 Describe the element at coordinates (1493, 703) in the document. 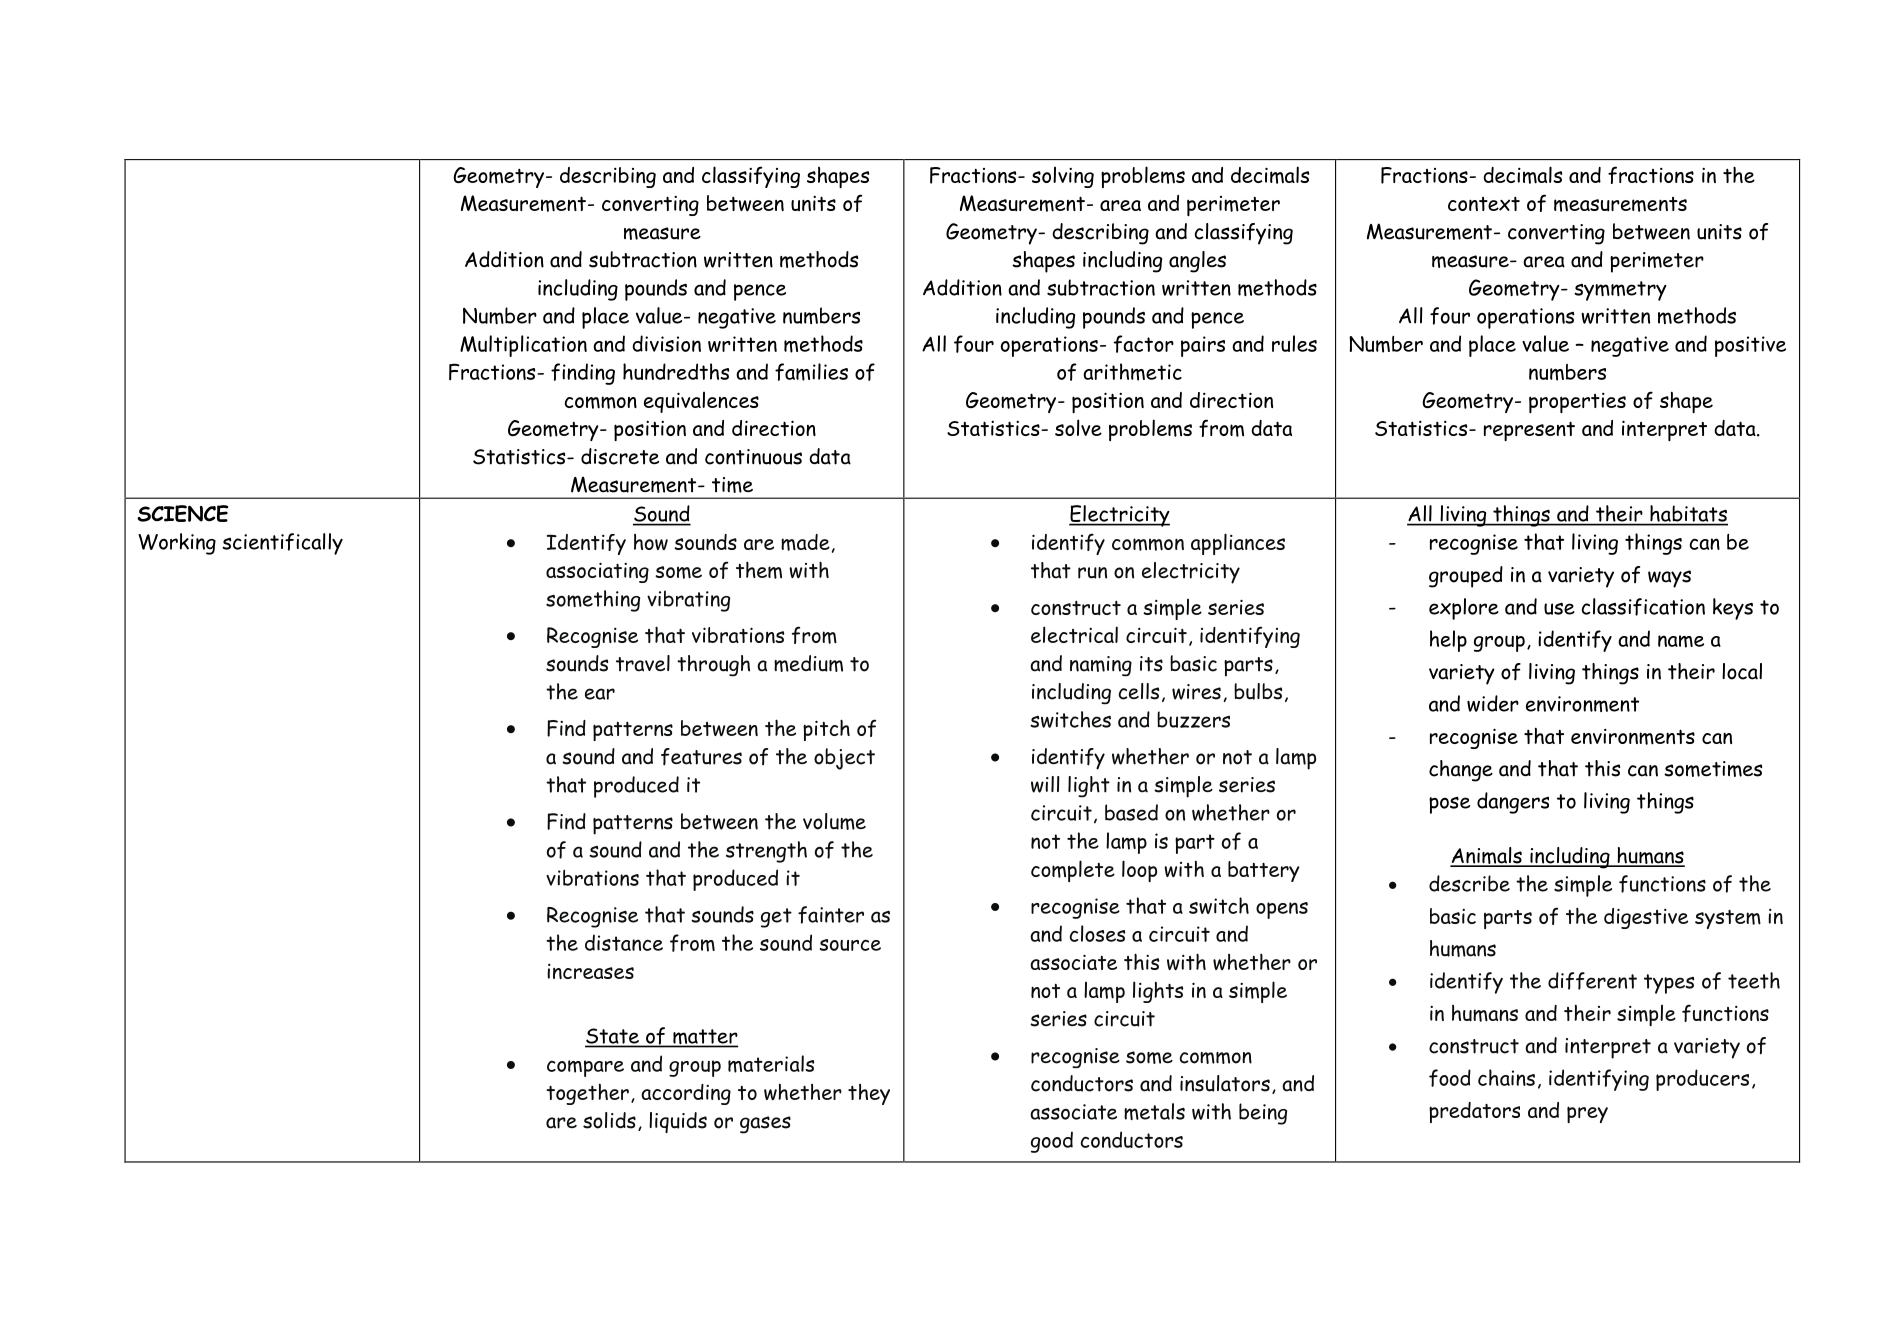

I see `wider` at that location.
